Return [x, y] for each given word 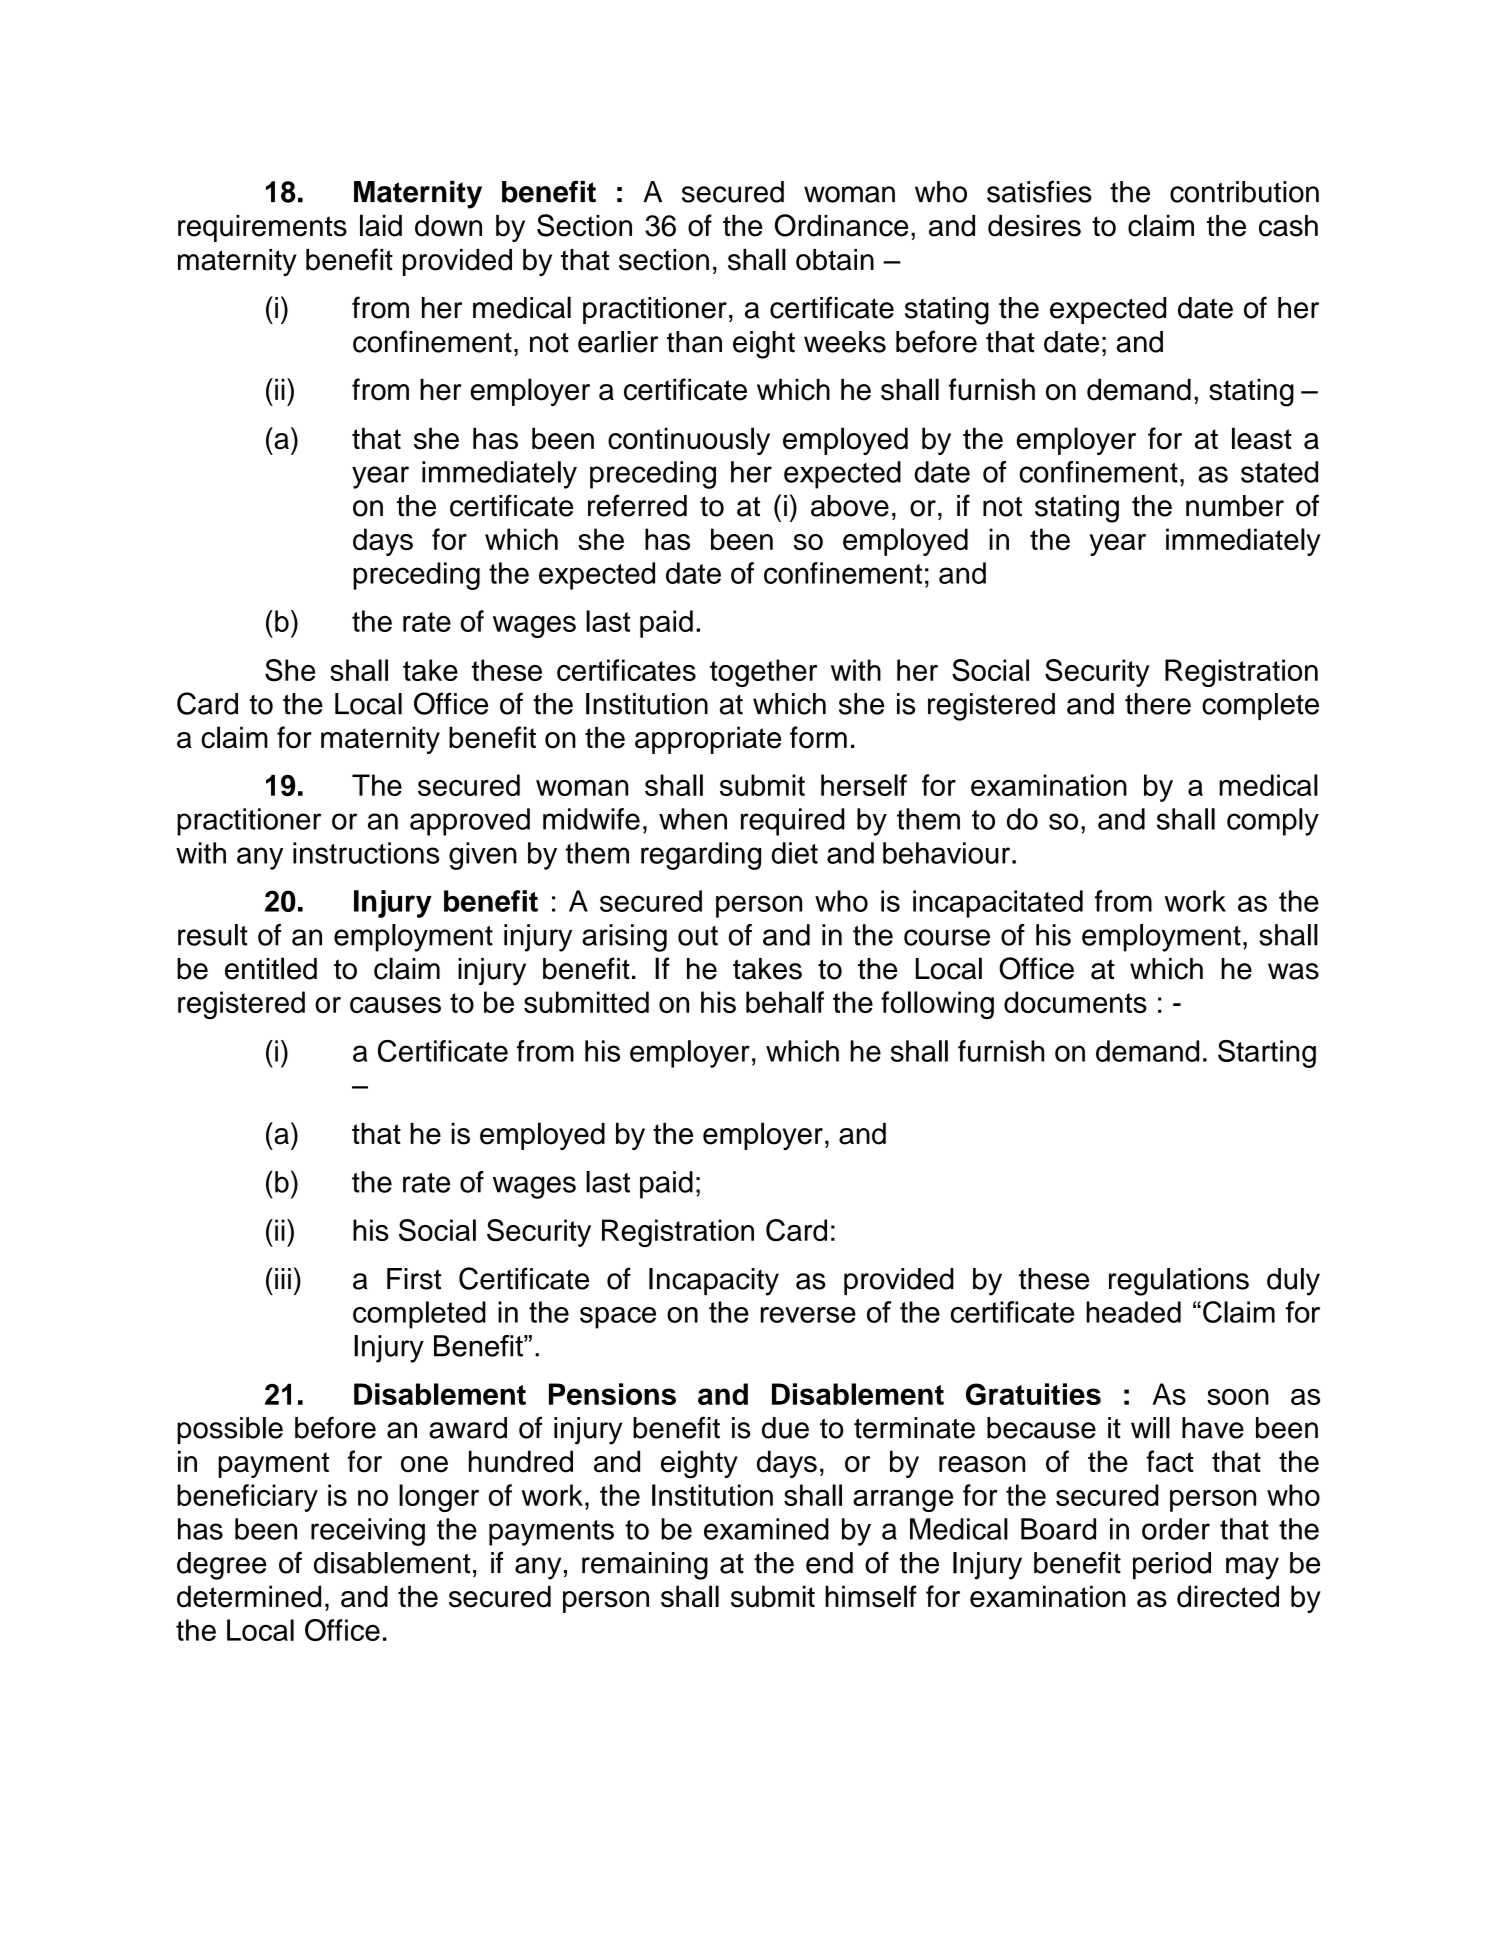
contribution [1244, 192]
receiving [368, 1532]
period [1172, 1565]
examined [766, 1529]
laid [381, 225]
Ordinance [841, 225]
